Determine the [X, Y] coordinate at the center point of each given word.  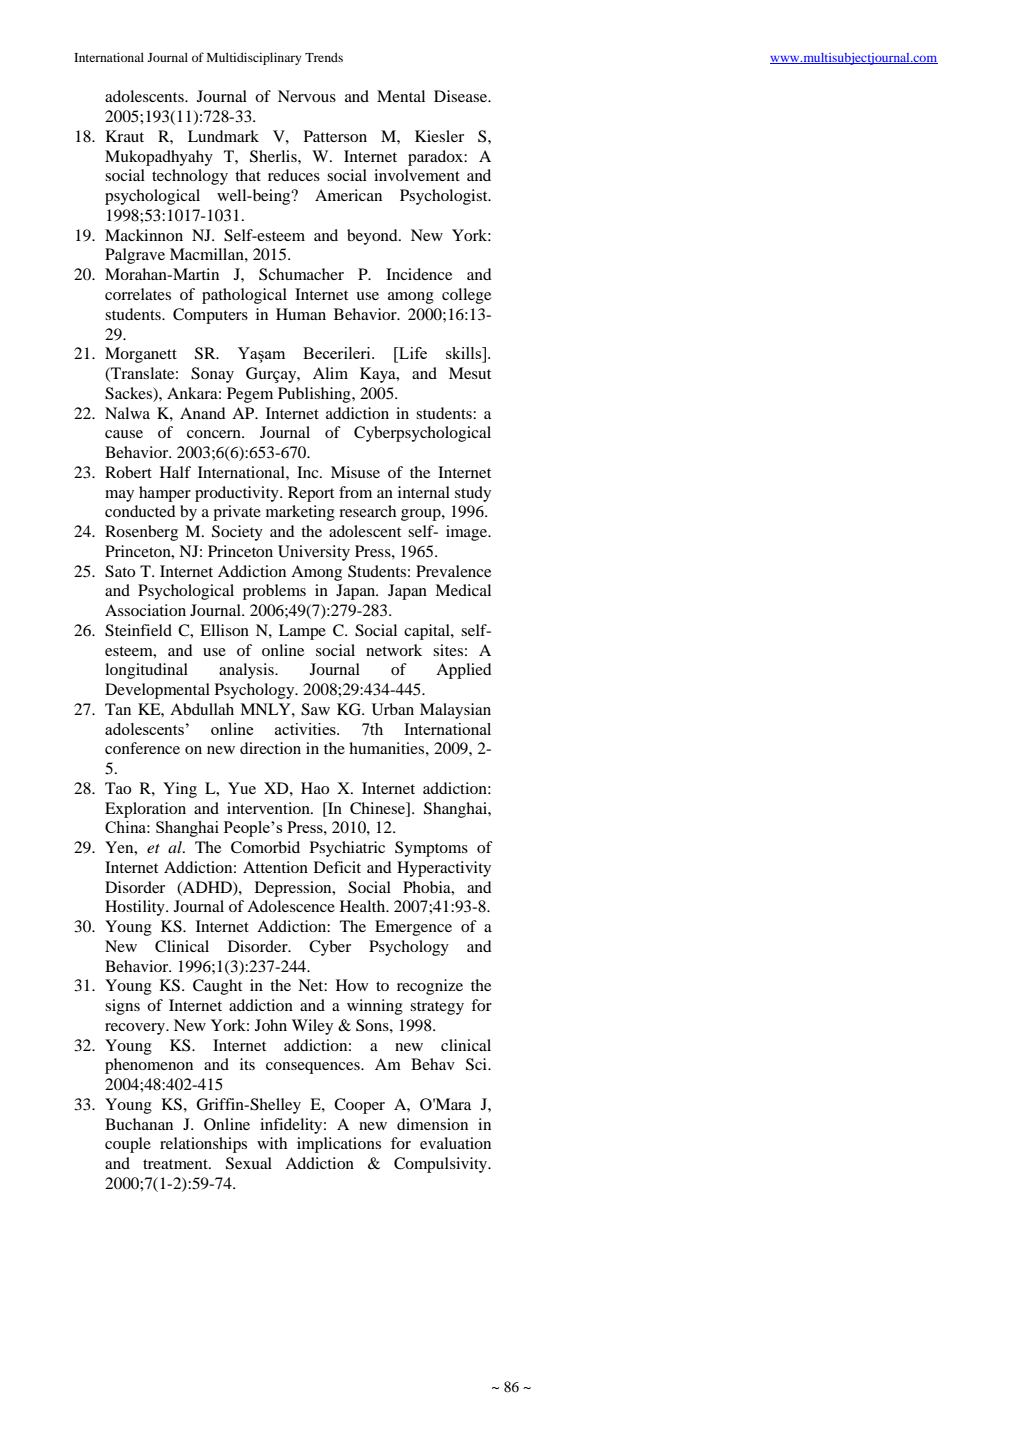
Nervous [307, 96]
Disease [462, 96]
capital [428, 632]
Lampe [302, 632]
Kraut [125, 136]
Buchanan [139, 1124]
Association [145, 610]
